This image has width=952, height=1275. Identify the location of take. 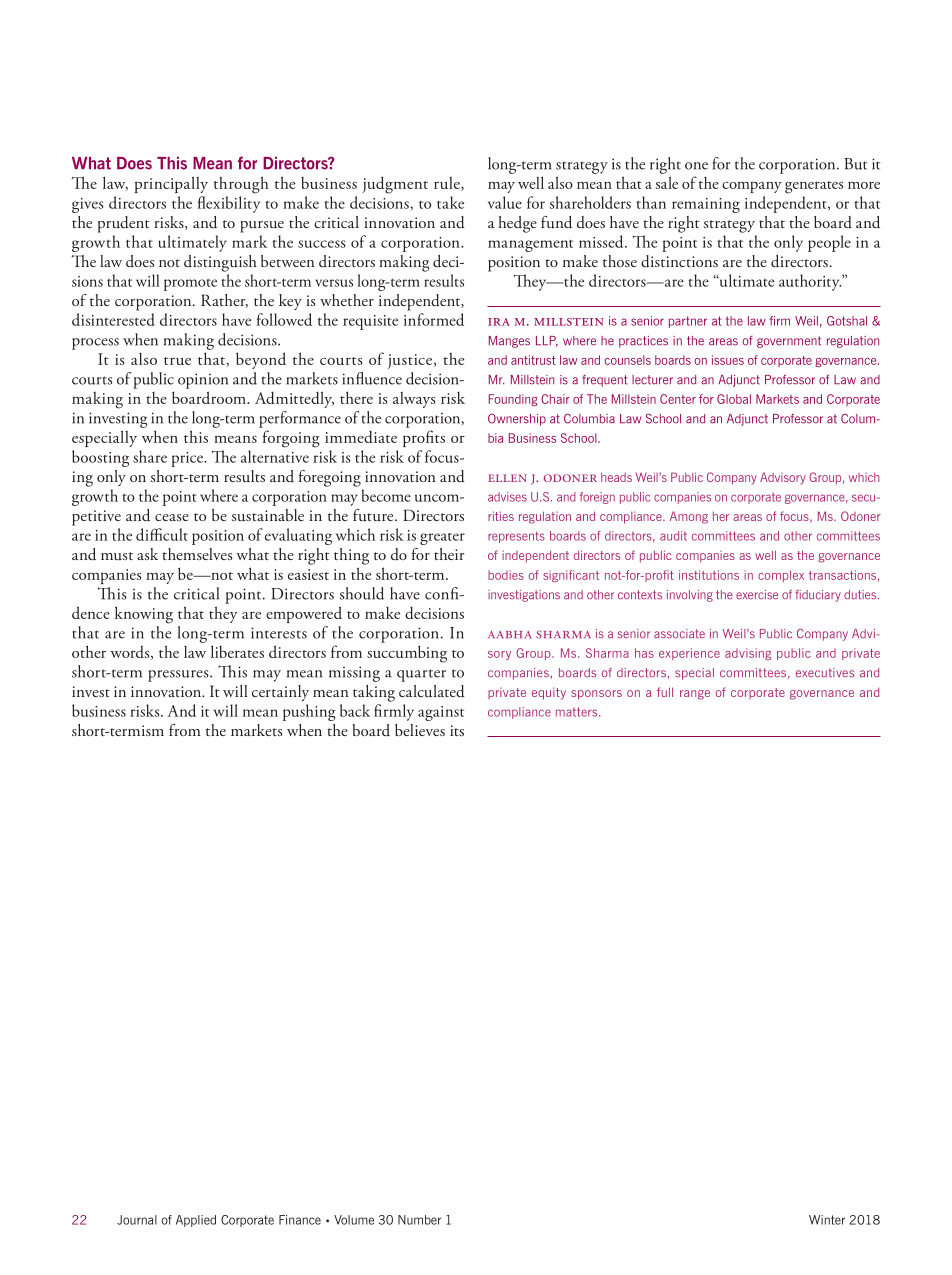
(450, 202).
